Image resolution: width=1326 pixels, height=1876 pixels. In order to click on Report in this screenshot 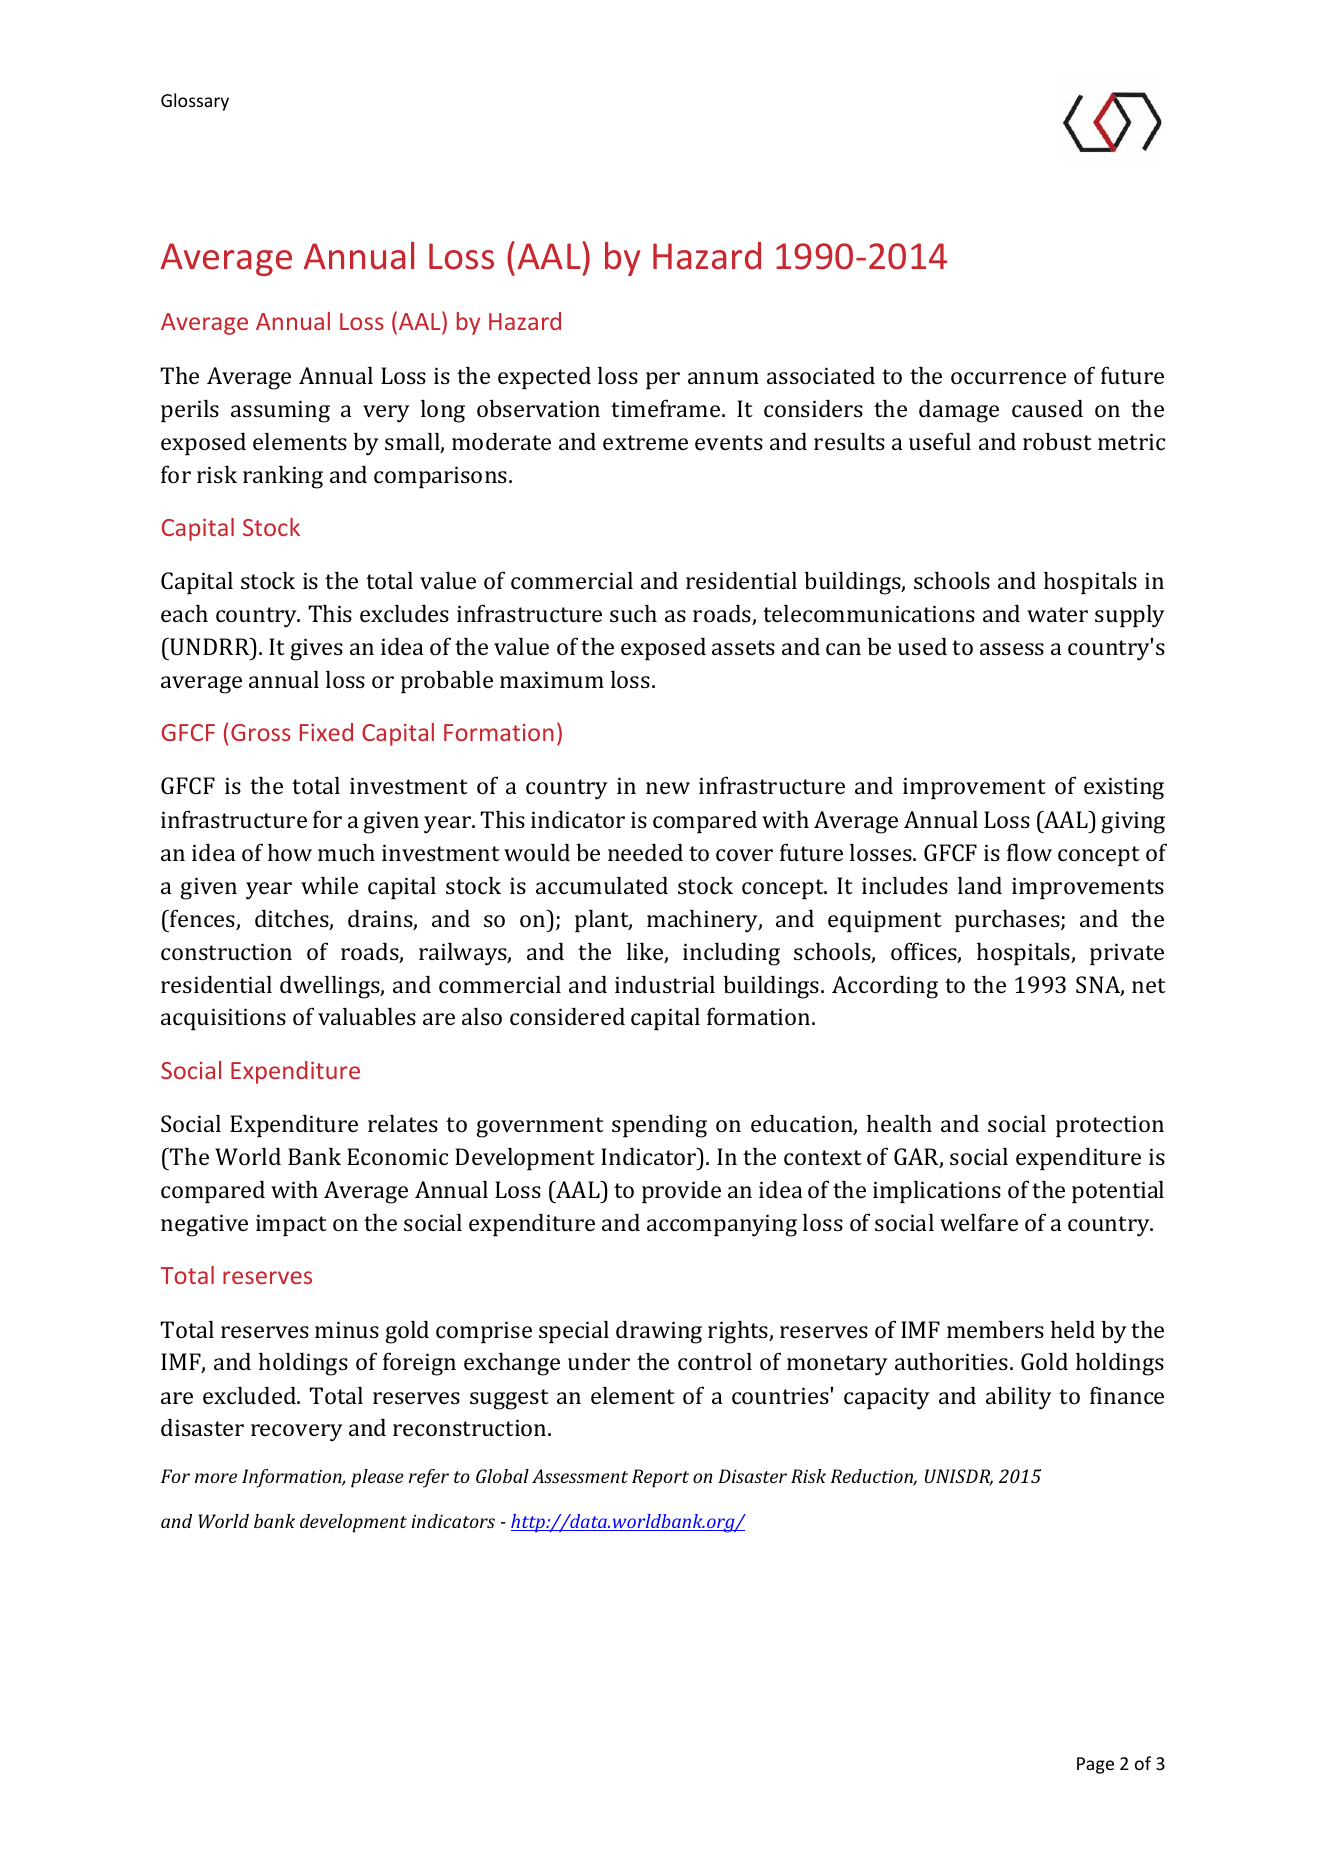, I will do `click(660, 1478)`.
